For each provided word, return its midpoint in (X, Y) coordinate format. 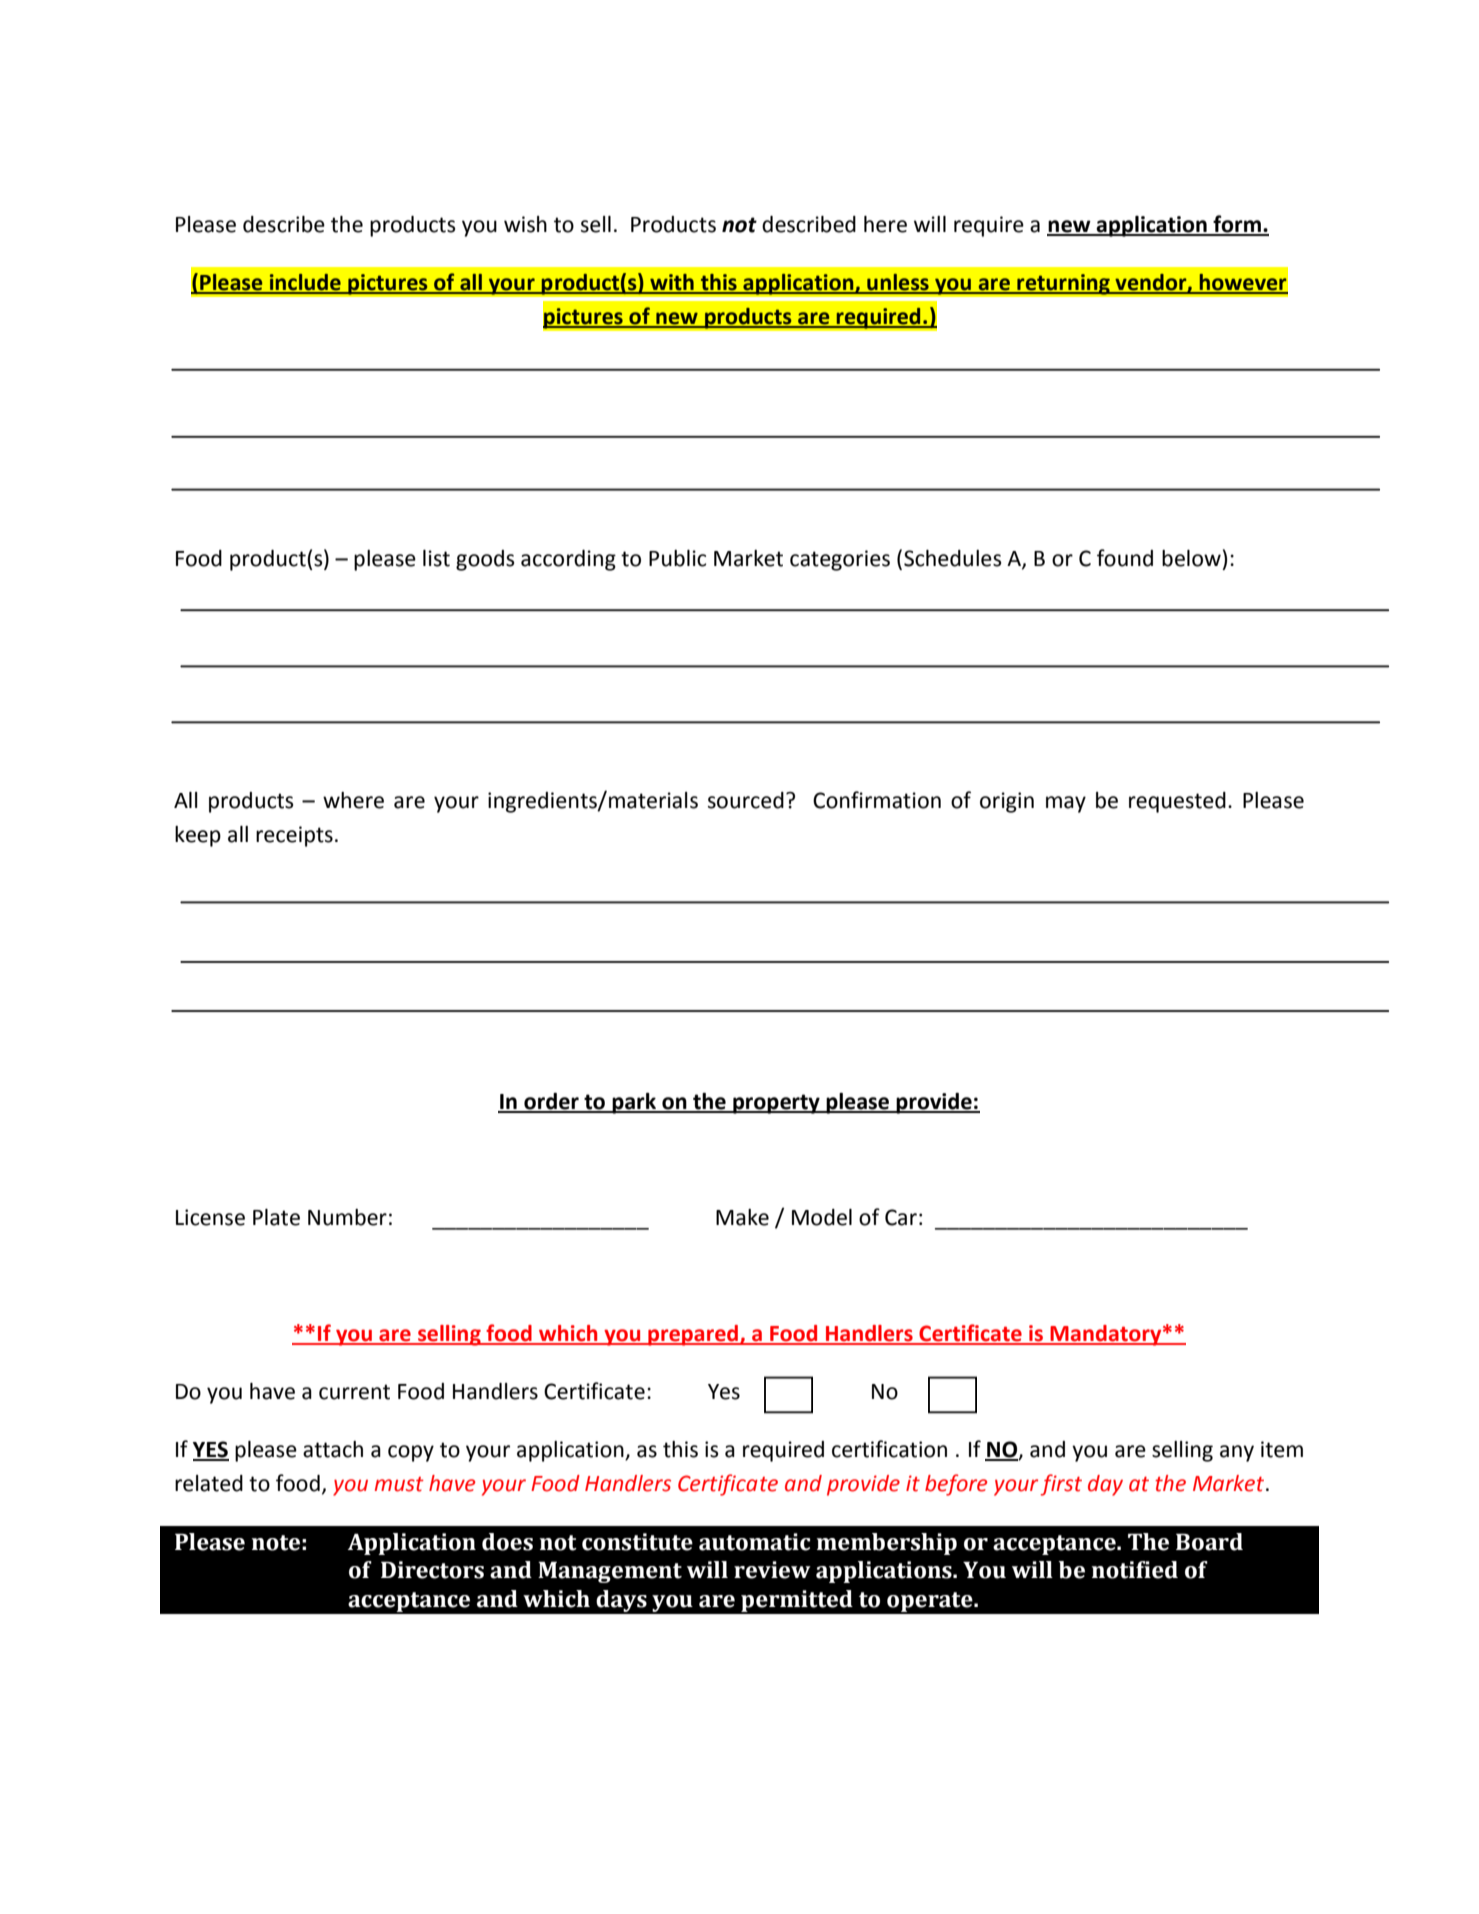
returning (1063, 284)
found (1125, 558)
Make (742, 1217)
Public (677, 558)
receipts (294, 836)
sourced (746, 800)
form (1237, 225)
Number (347, 1217)
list (436, 558)
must (399, 1484)
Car (901, 1217)
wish (525, 224)
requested (1177, 802)
